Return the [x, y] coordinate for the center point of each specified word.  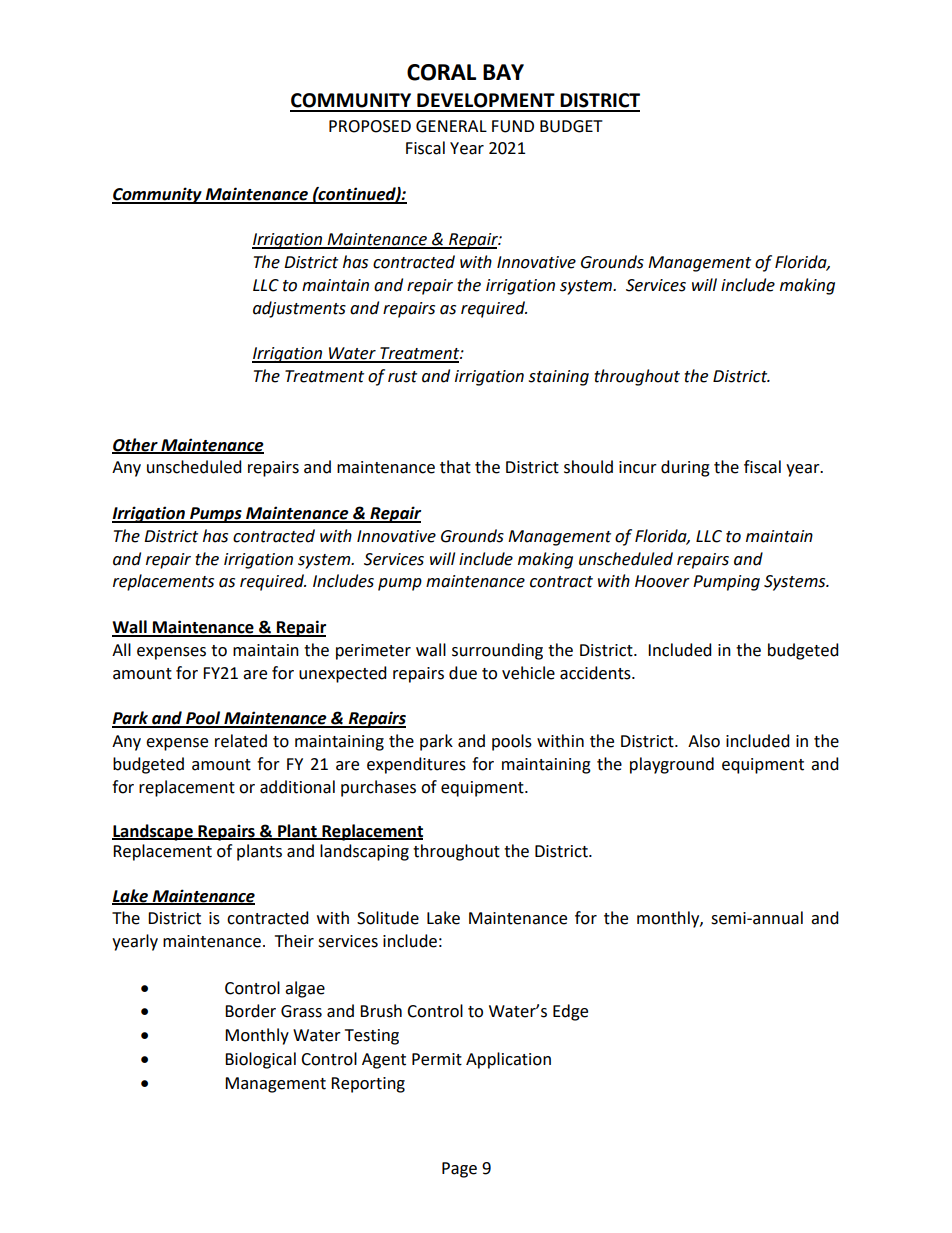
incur [638, 467]
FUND [513, 126]
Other [136, 445]
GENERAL [451, 126]
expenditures [416, 765]
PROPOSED [370, 126]
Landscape [153, 832]
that [455, 467]
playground [672, 765]
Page [459, 1170]
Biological [260, 1060]
